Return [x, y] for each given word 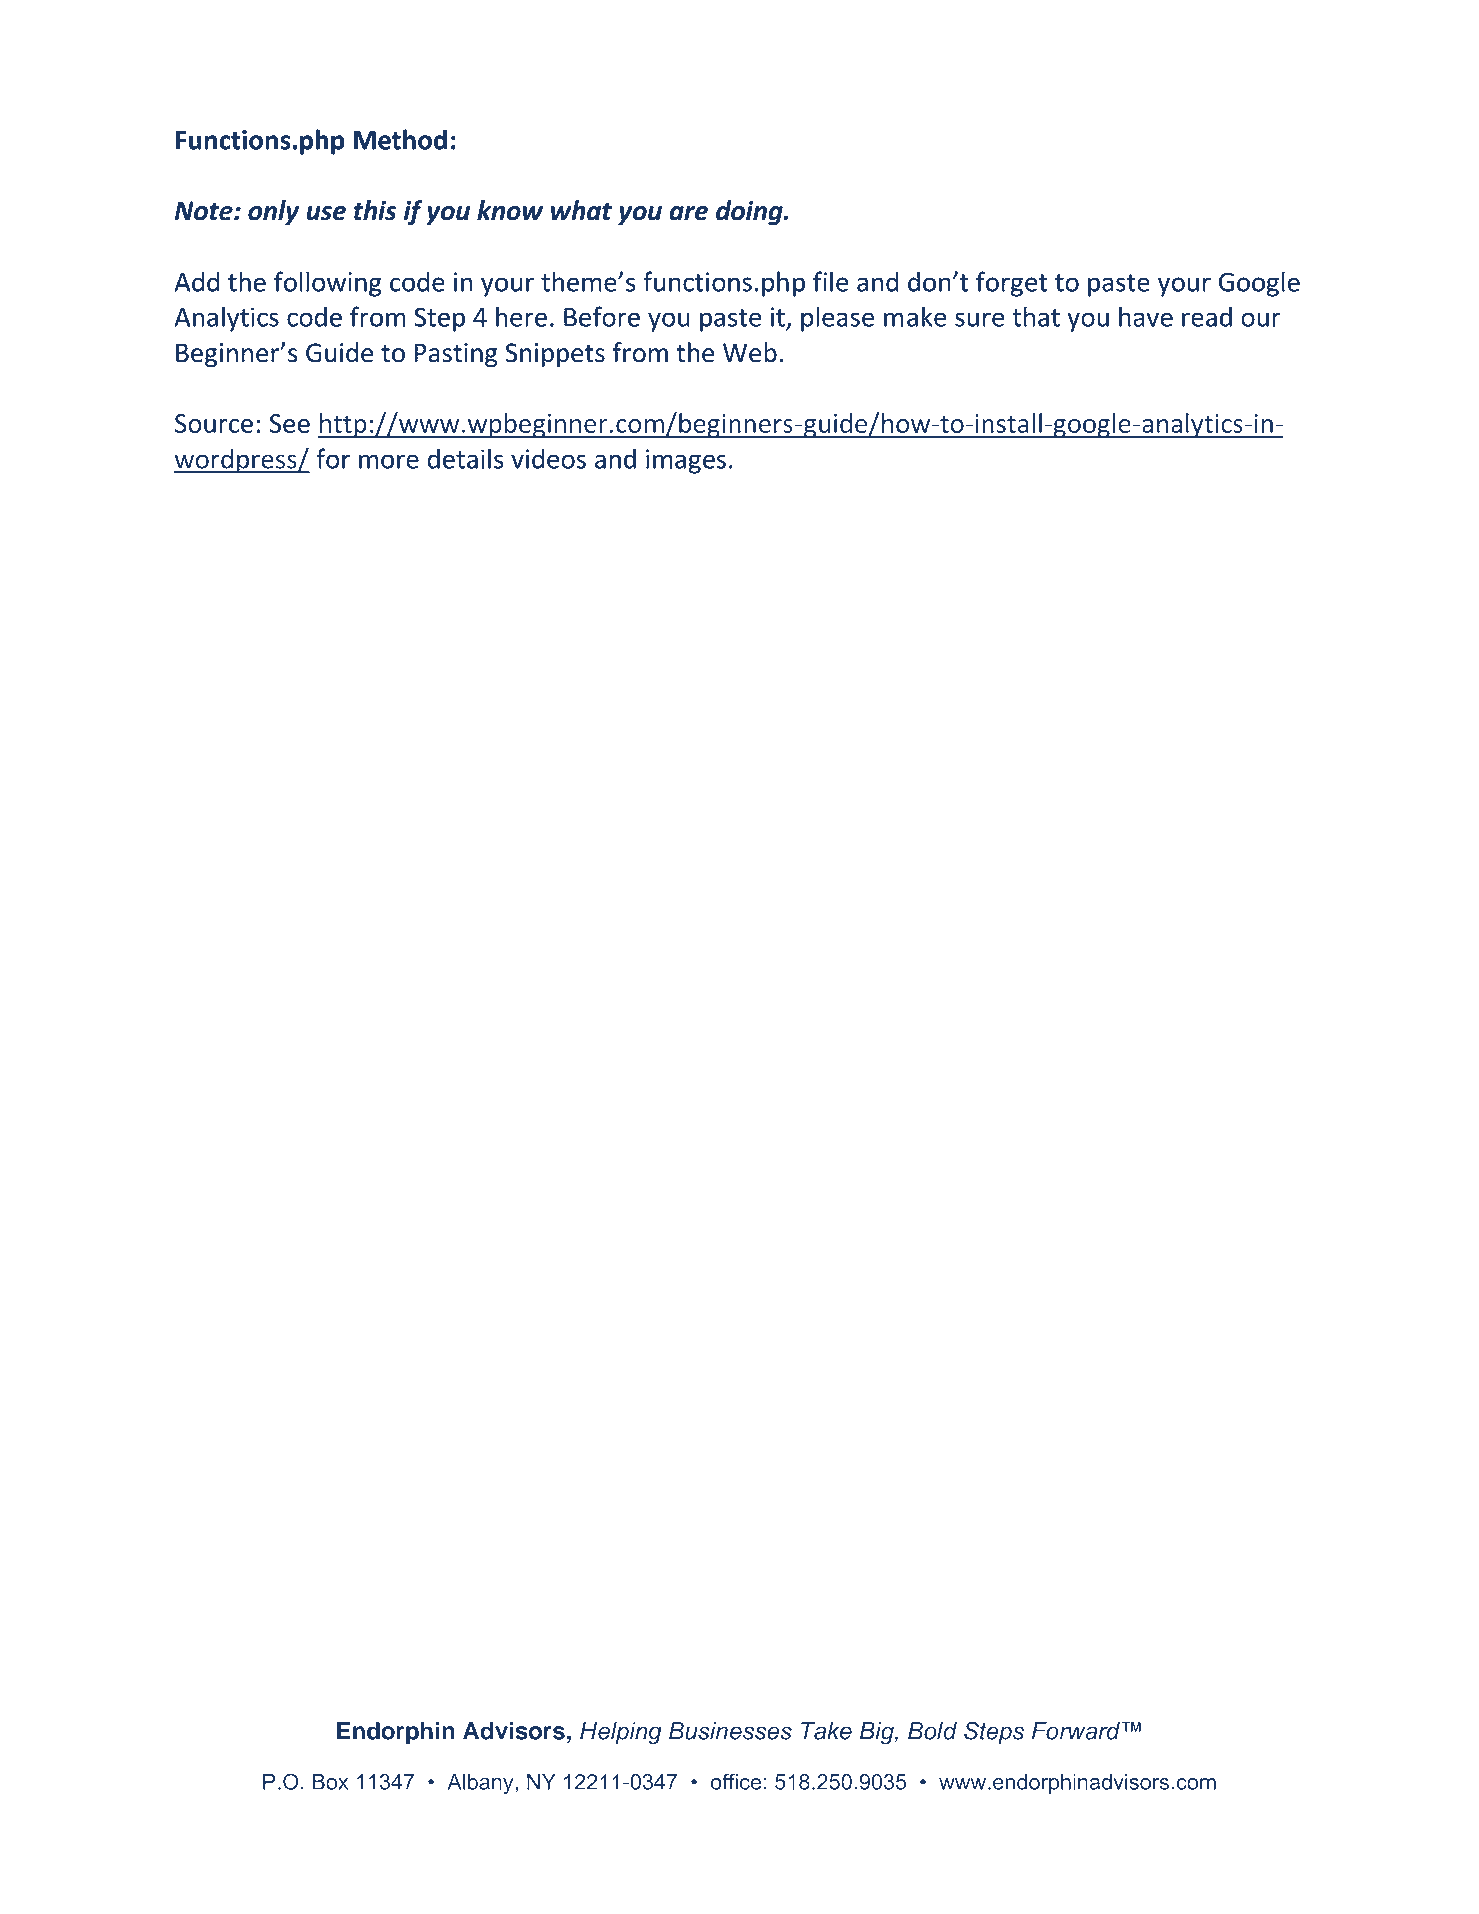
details [466, 458]
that [1036, 316]
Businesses [730, 1731]
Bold [932, 1731]
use [326, 213]
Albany [482, 1783]
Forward [1077, 1731]
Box [330, 1782]
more [389, 461]
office [736, 1781]
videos [548, 458]
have [1146, 316]
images [686, 461]
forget [1012, 284]
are [688, 213]
